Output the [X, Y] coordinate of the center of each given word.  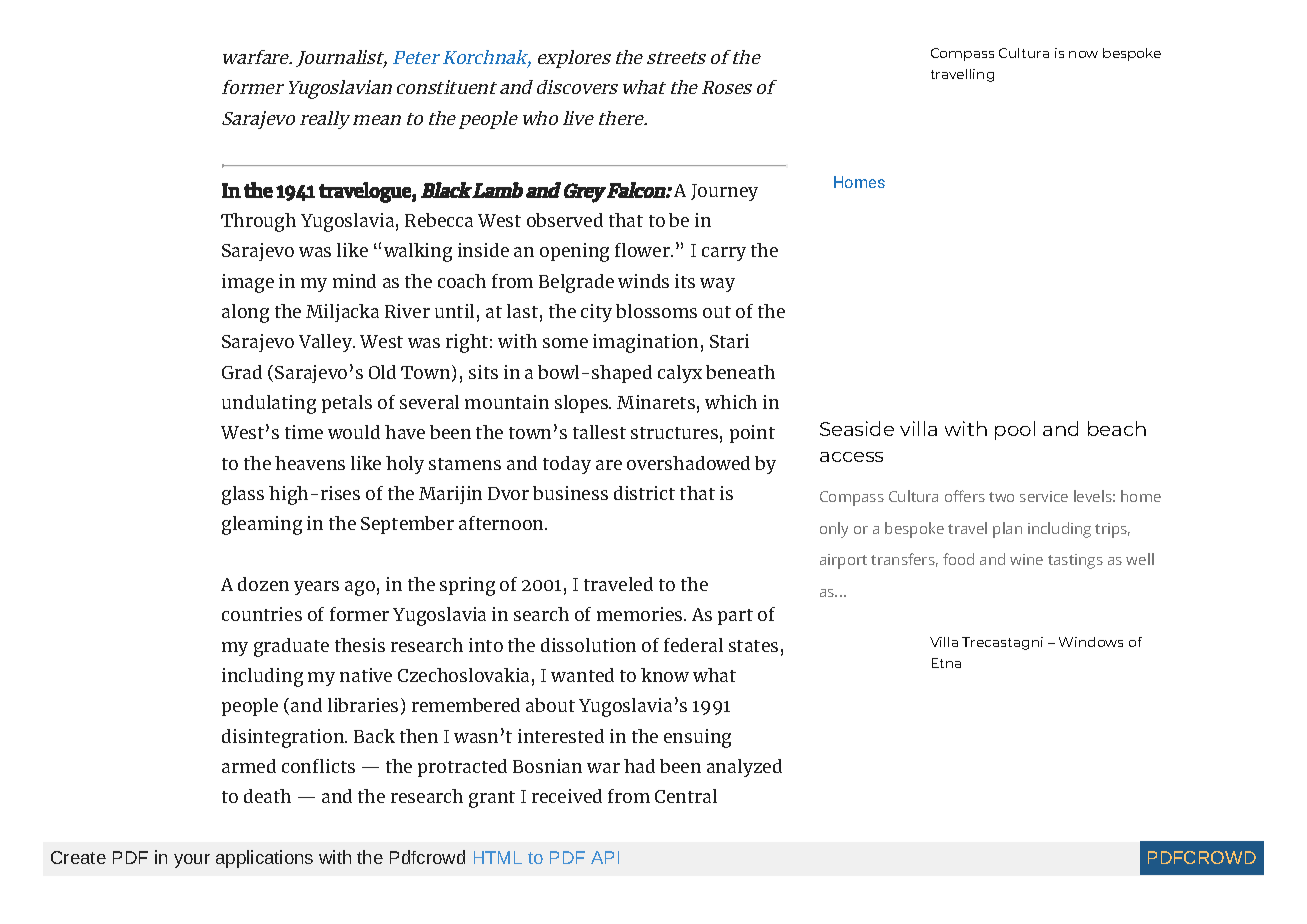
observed [565, 220]
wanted [582, 675]
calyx [680, 374]
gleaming [262, 525]
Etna [946, 663]
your [192, 861]
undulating [269, 404]
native [366, 675]
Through [258, 222]
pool [1015, 430]
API [605, 857]
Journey [724, 192]
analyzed [744, 768]
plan [1007, 530]
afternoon [502, 523]
